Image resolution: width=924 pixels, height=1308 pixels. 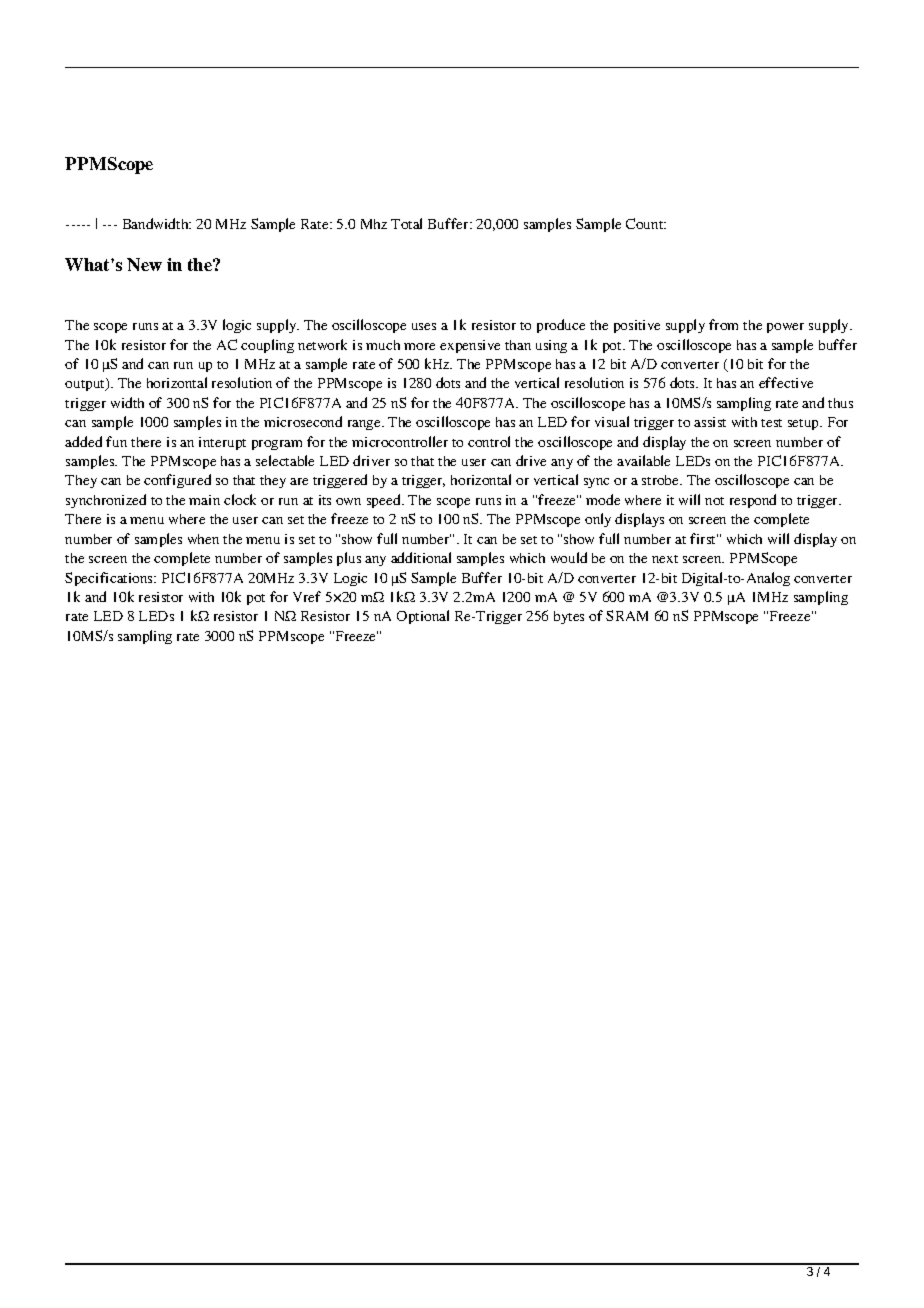 I want to click on Specifications, so click(x=110, y=579).
